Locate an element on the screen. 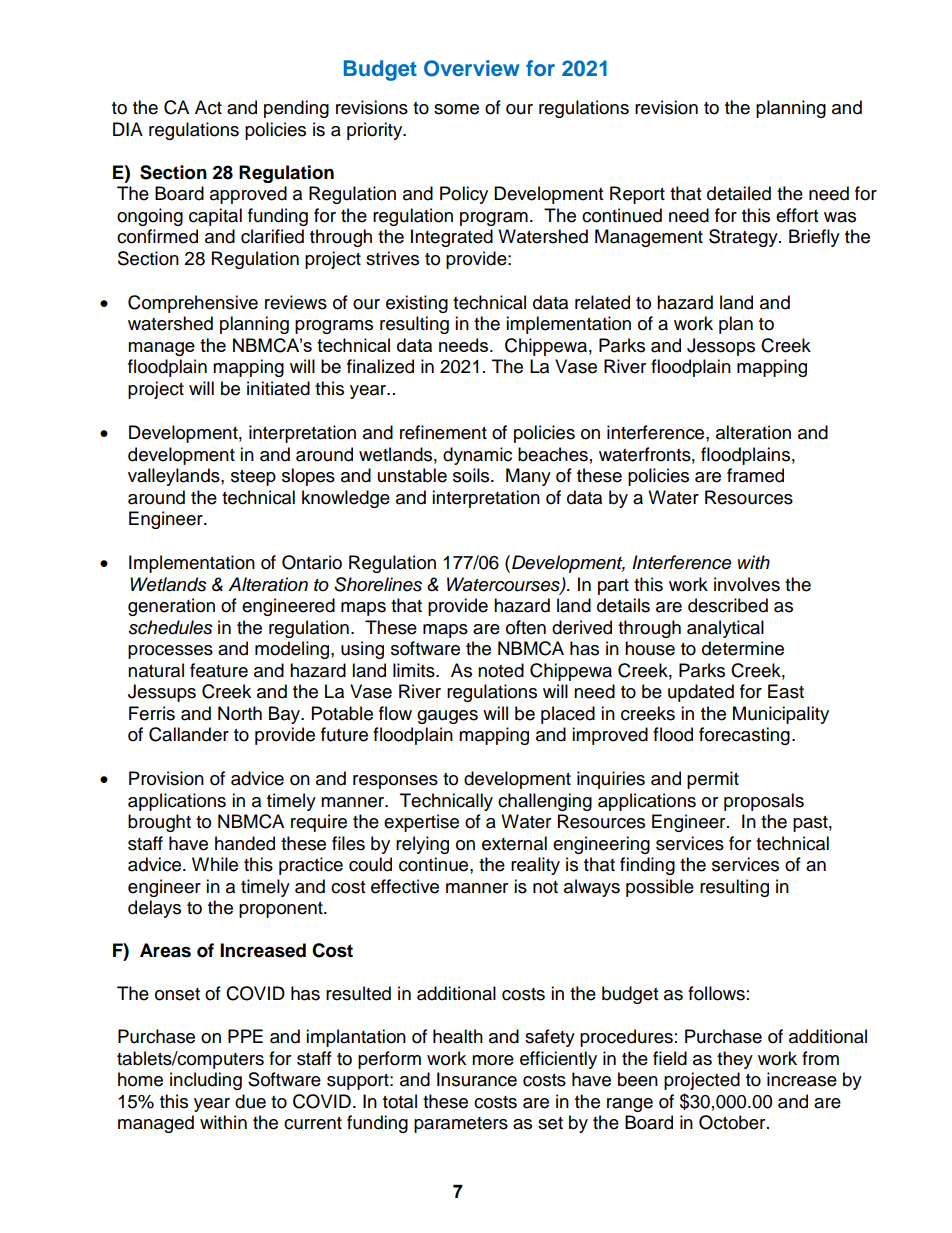 This screenshot has height=1233, width=952. pending is located at coordinates (296, 109).
